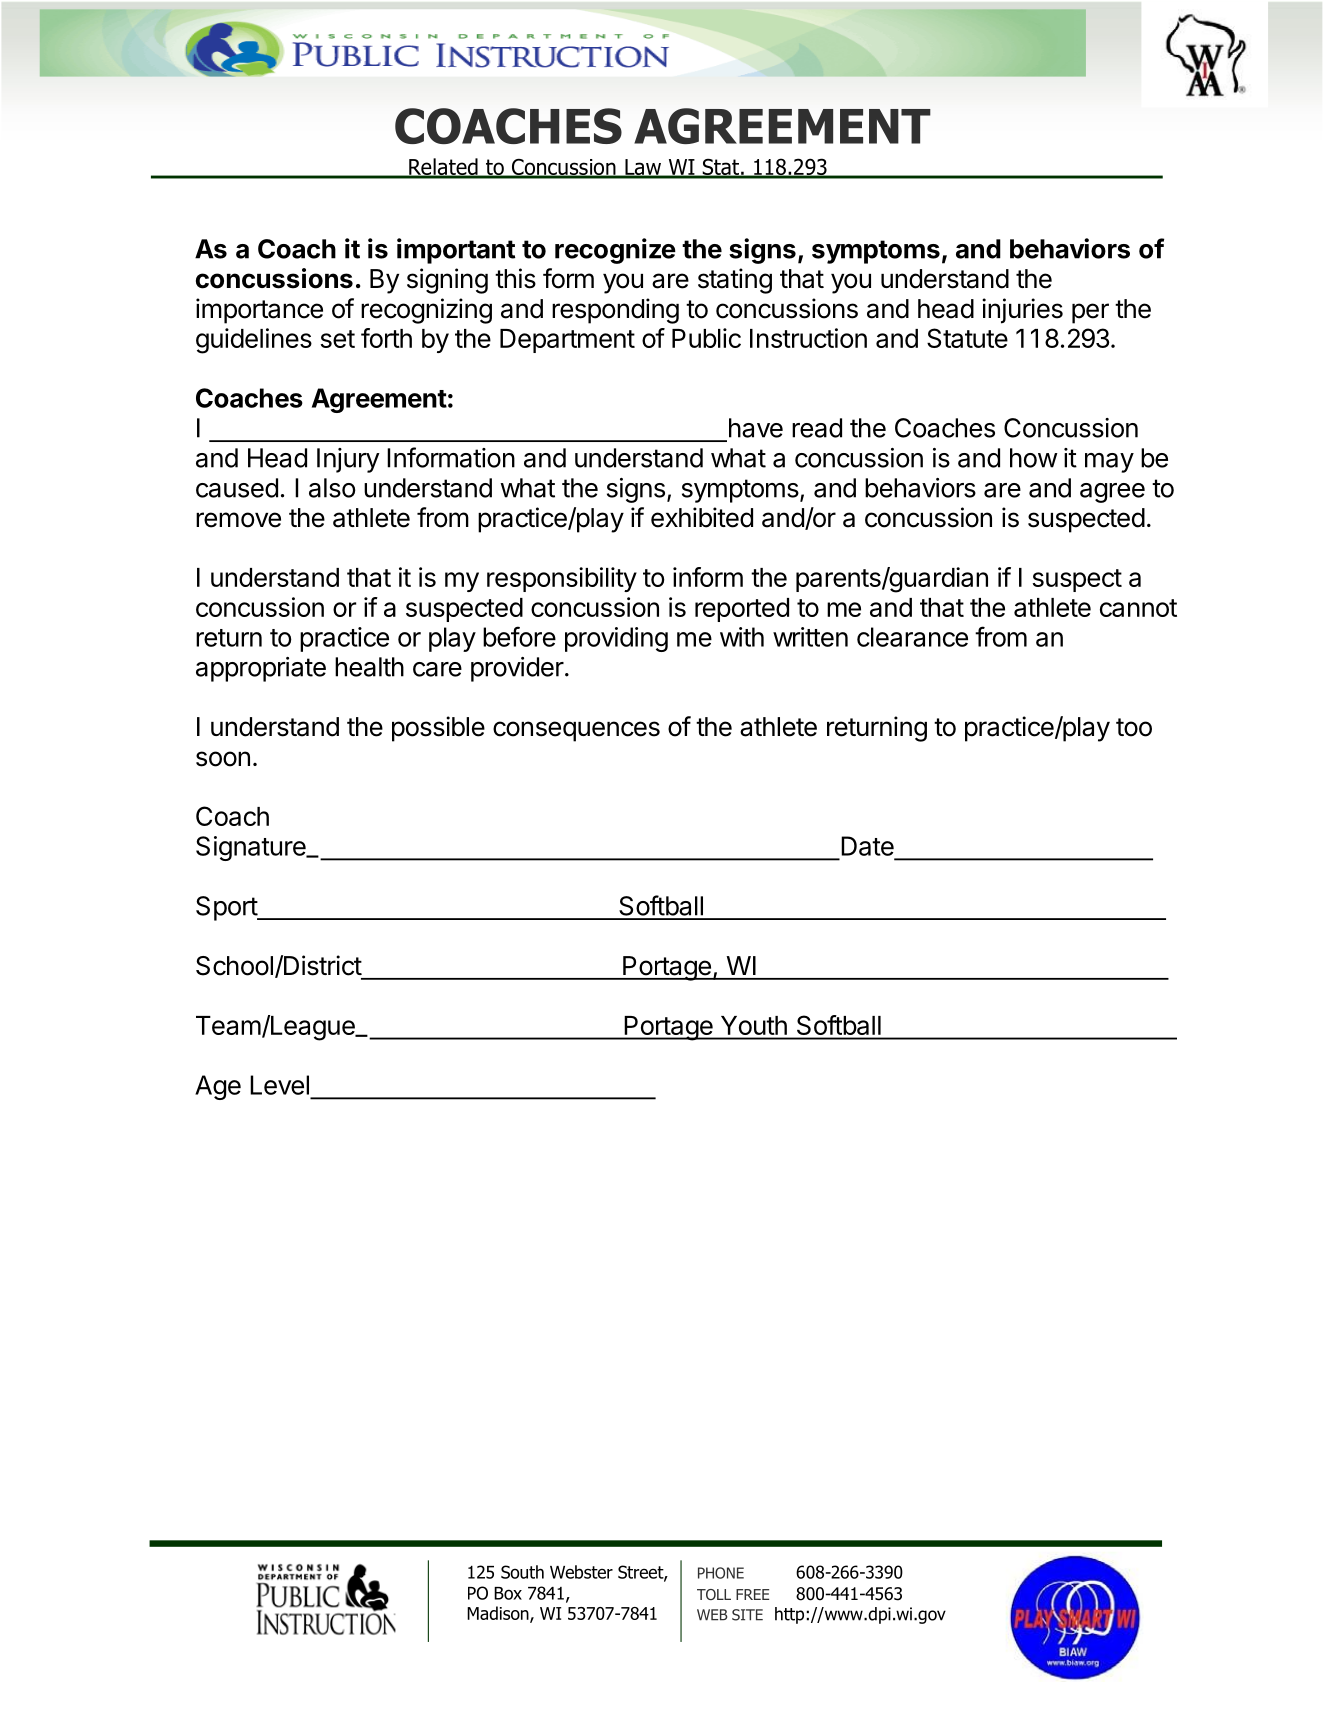 This screenshot has height=1714, width=1324. I want to click on TOLL, so click(714, 1594).
